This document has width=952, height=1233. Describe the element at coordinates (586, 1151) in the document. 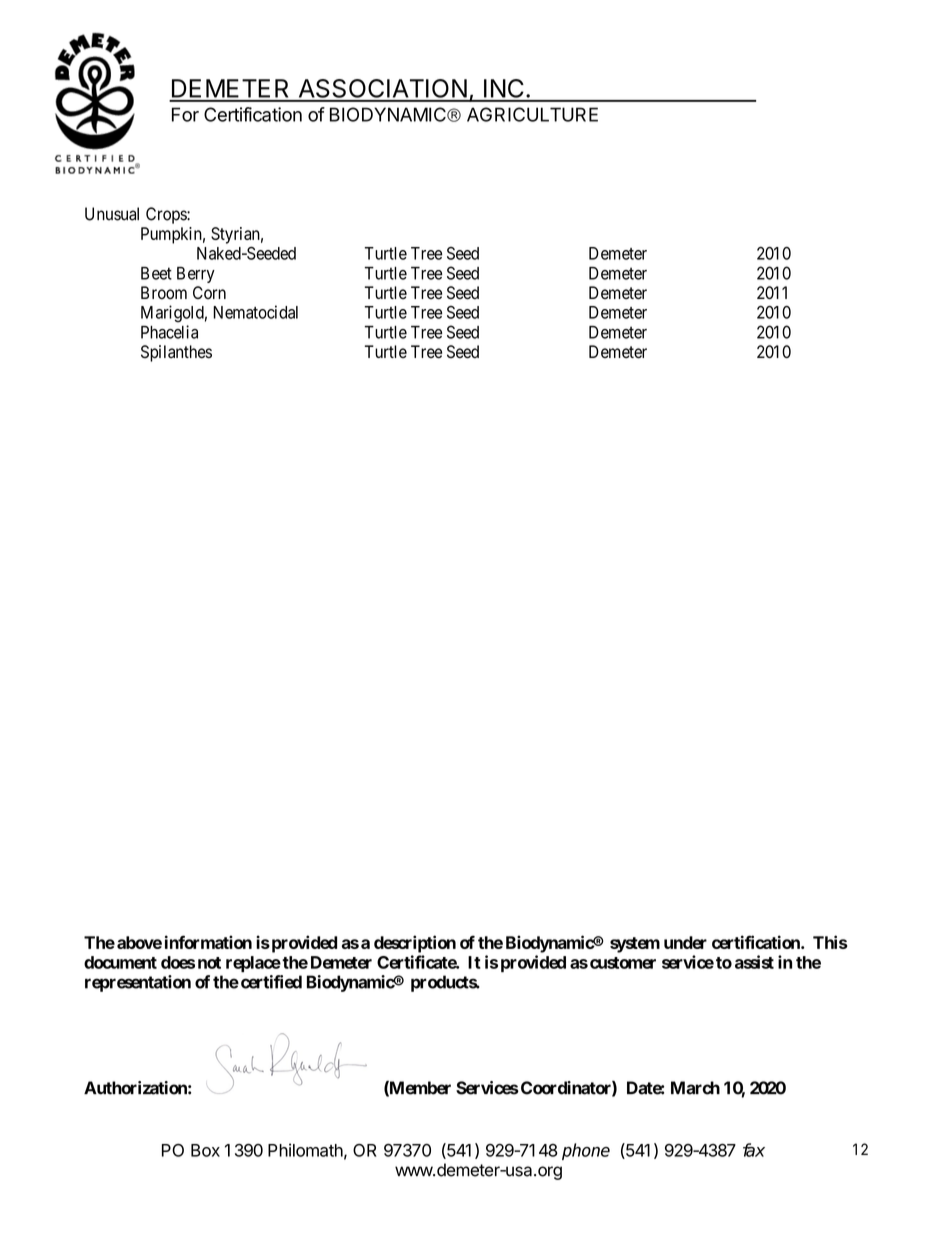

I see `phone` at that location.
